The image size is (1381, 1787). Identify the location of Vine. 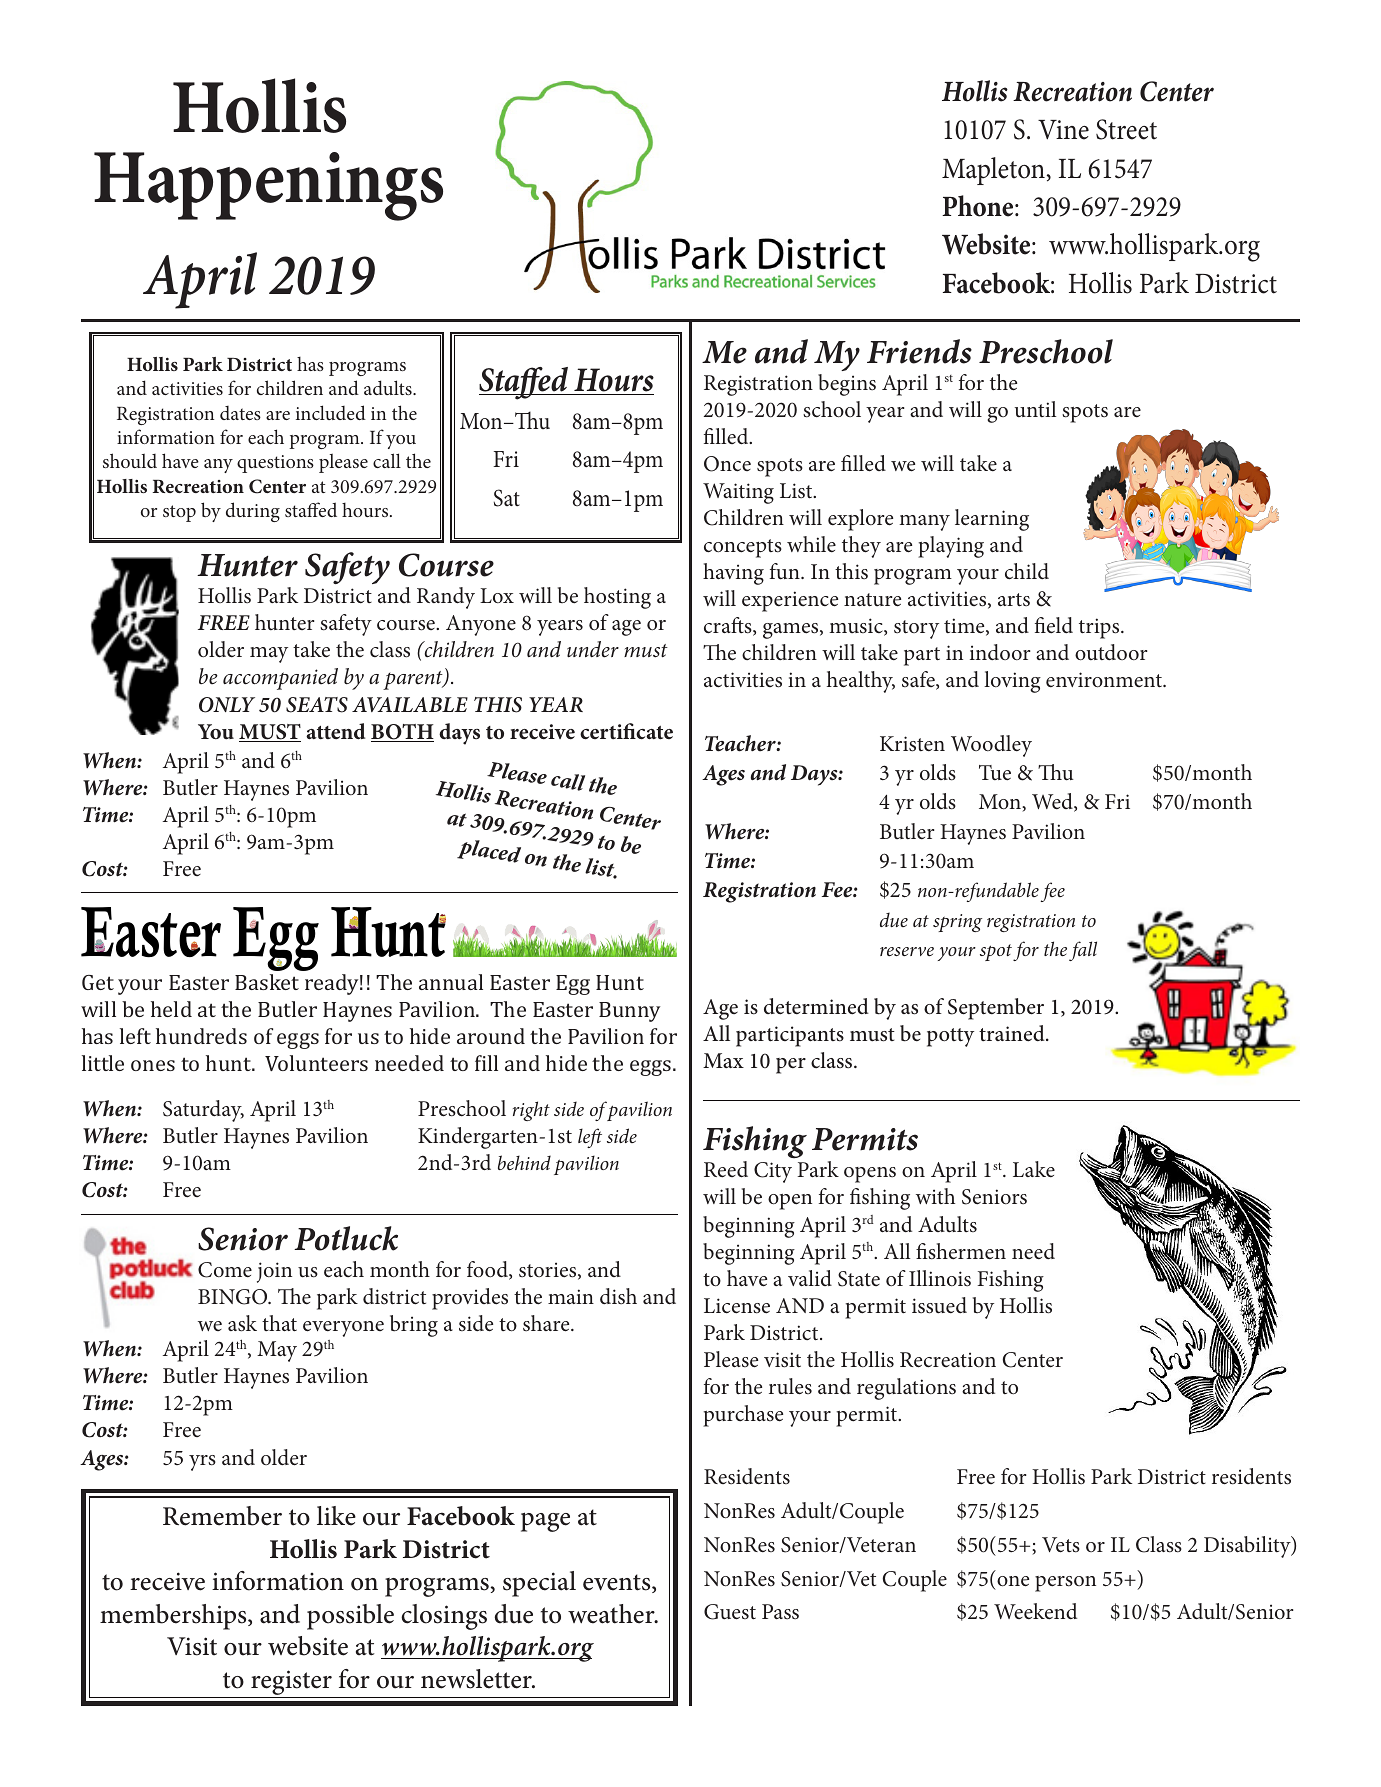
(1063, 130).
